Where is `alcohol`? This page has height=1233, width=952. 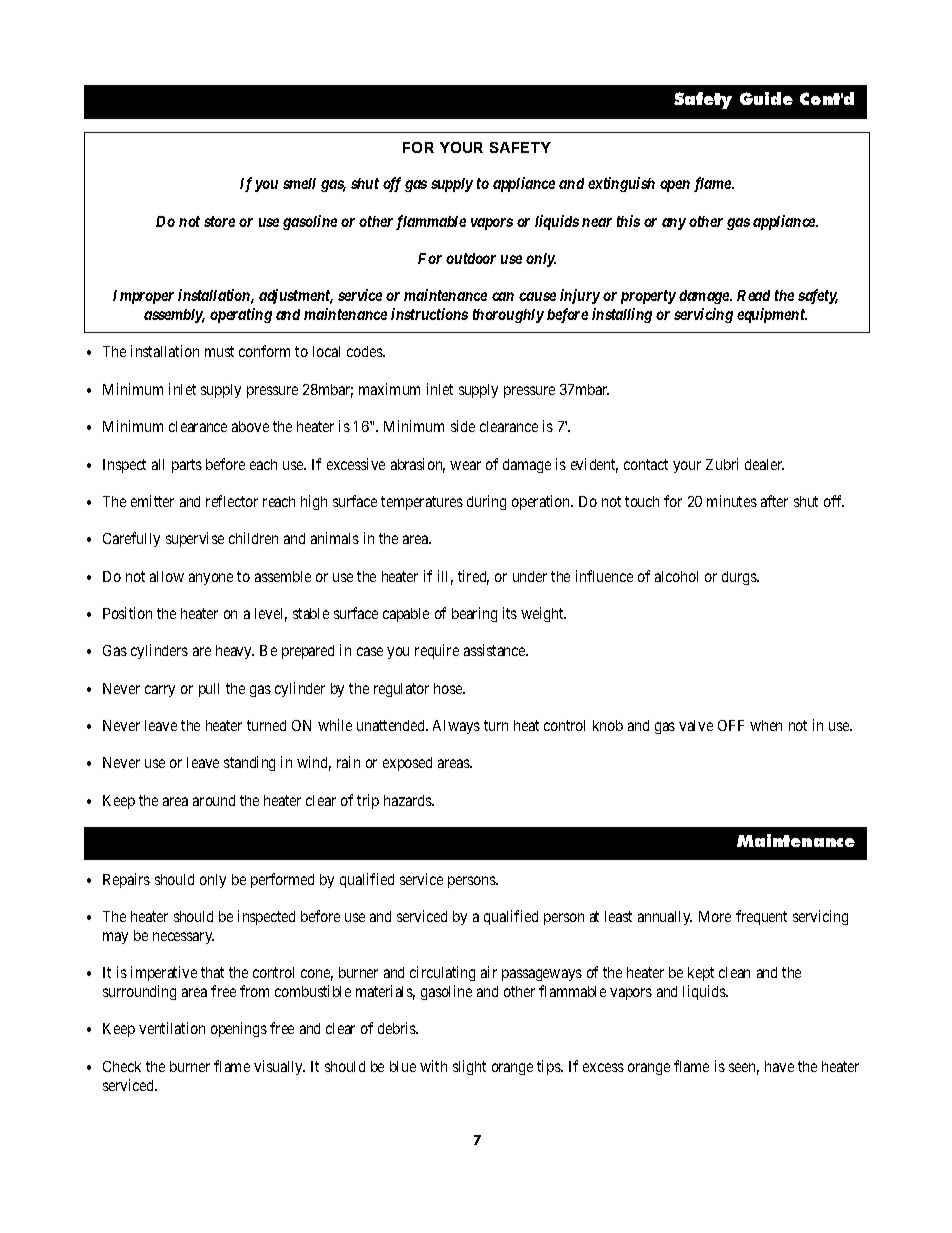
alcohol is located at coordinates (676, 576).
